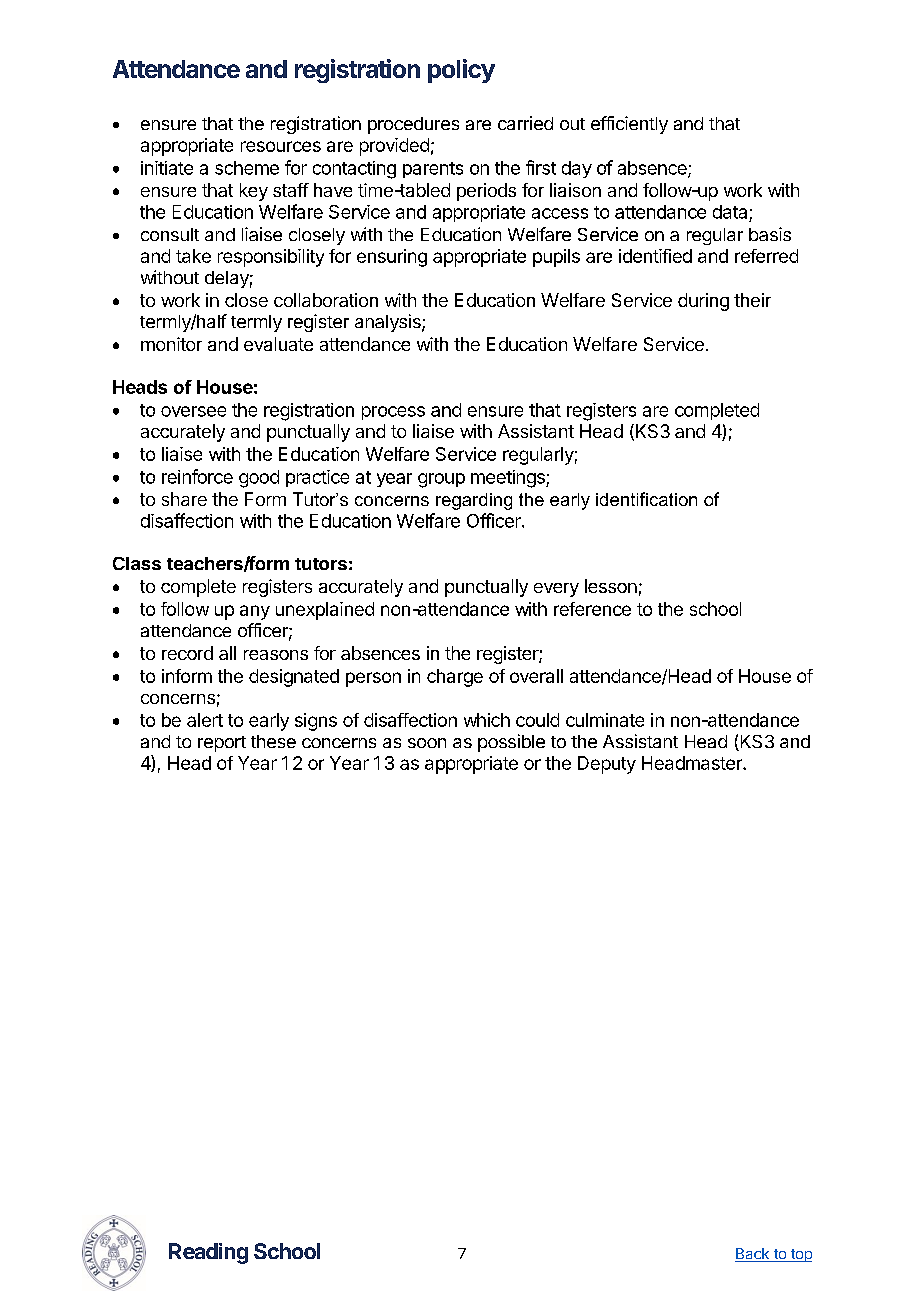 The width and height of the image is (924, 1308). Describe the element at coordinates (247, 168) in the image. I see `scheme` at that location.
